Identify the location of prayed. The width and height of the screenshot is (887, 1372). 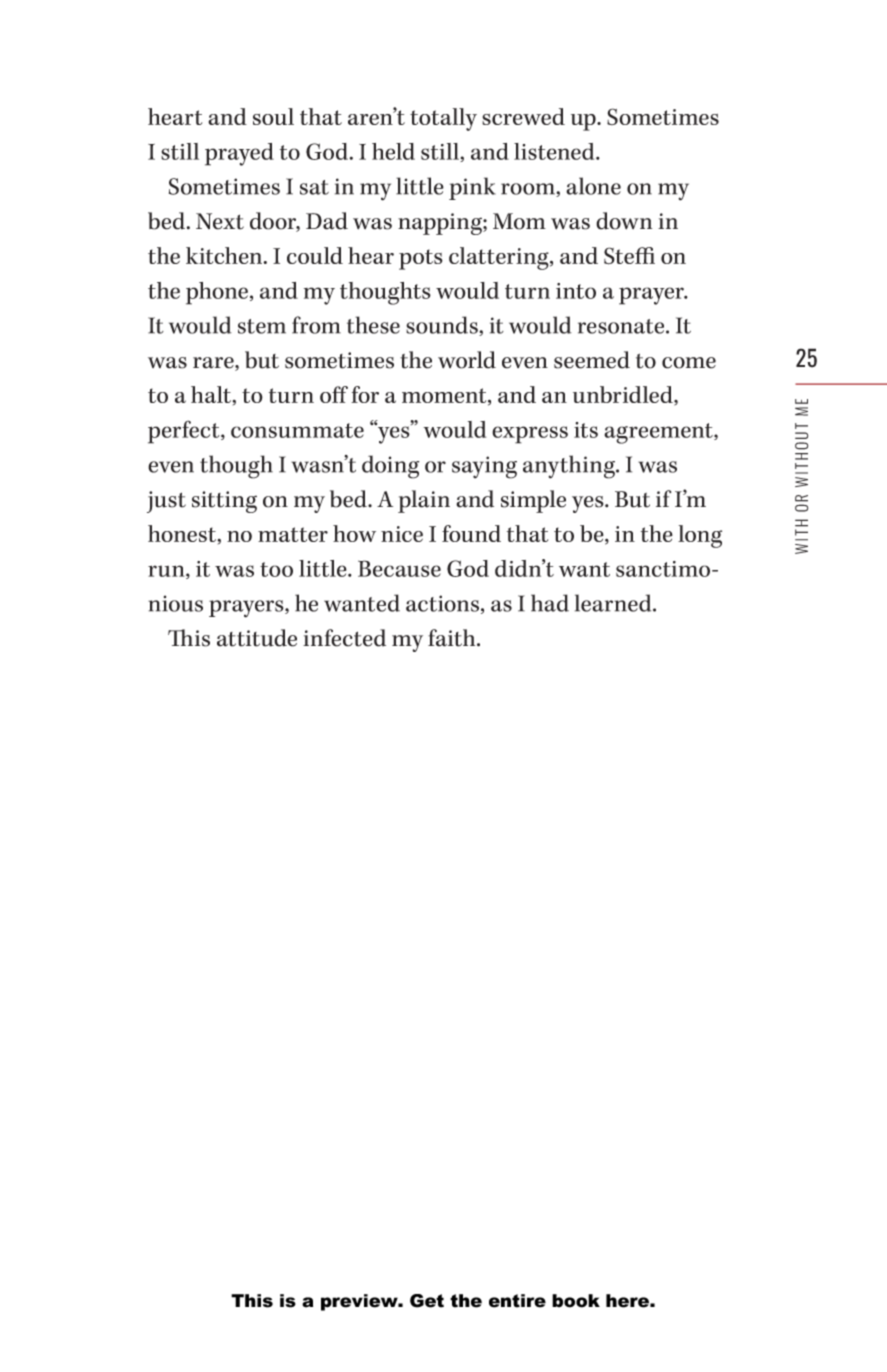
(239, 154).
